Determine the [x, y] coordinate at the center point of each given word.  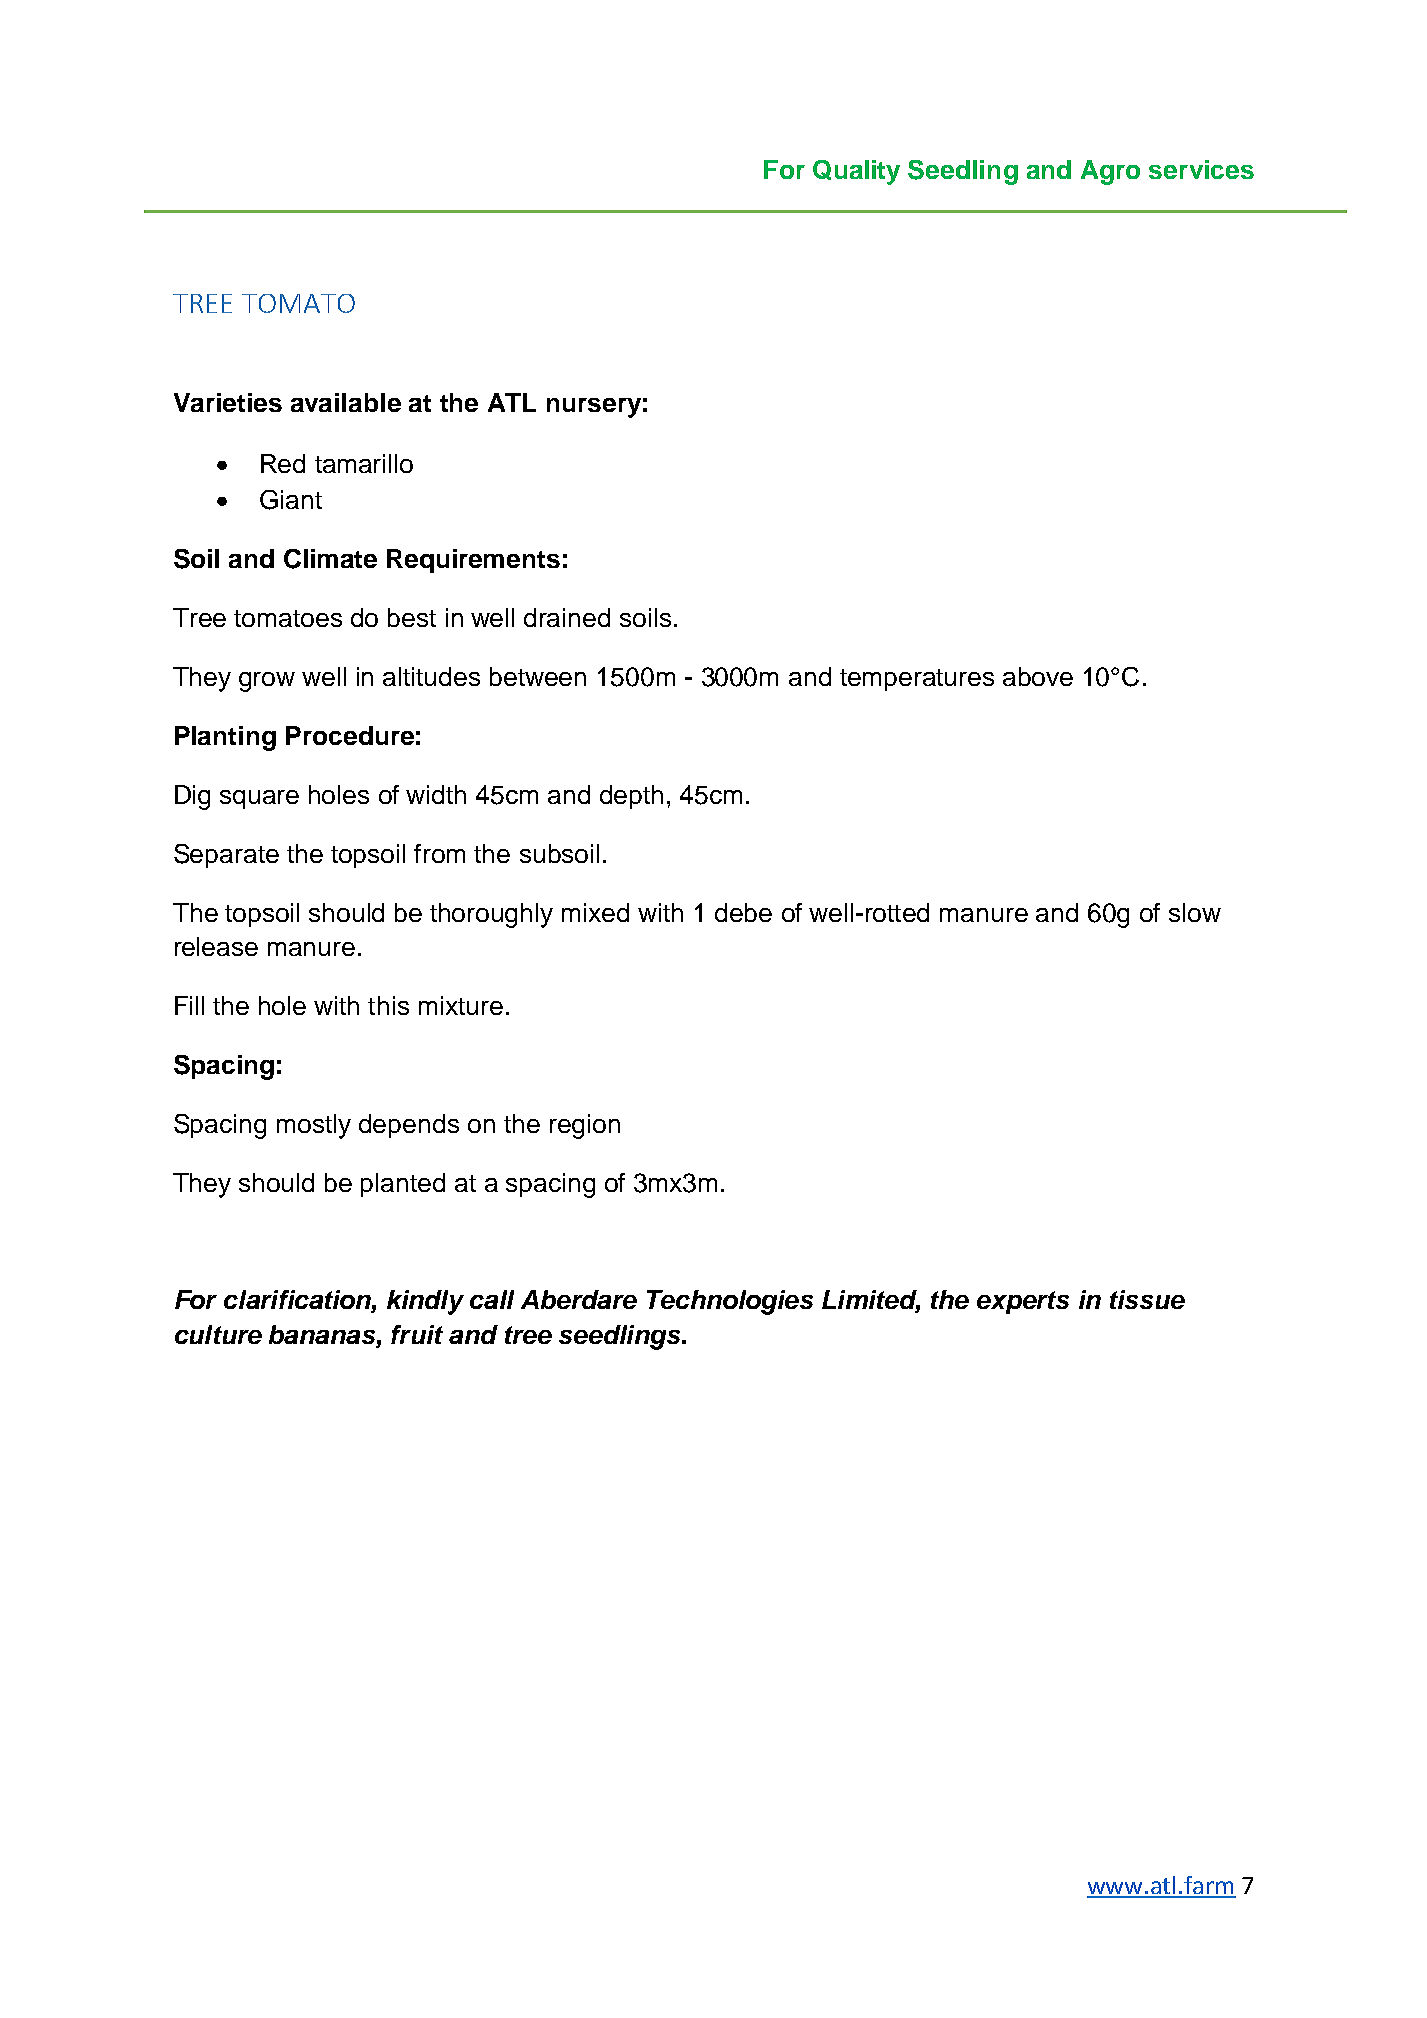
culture [218, 1334]
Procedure [350, 735]
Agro [1110, 172]
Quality [856, 172]
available [346, 402]
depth [631, 797]
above [1038, 676]
